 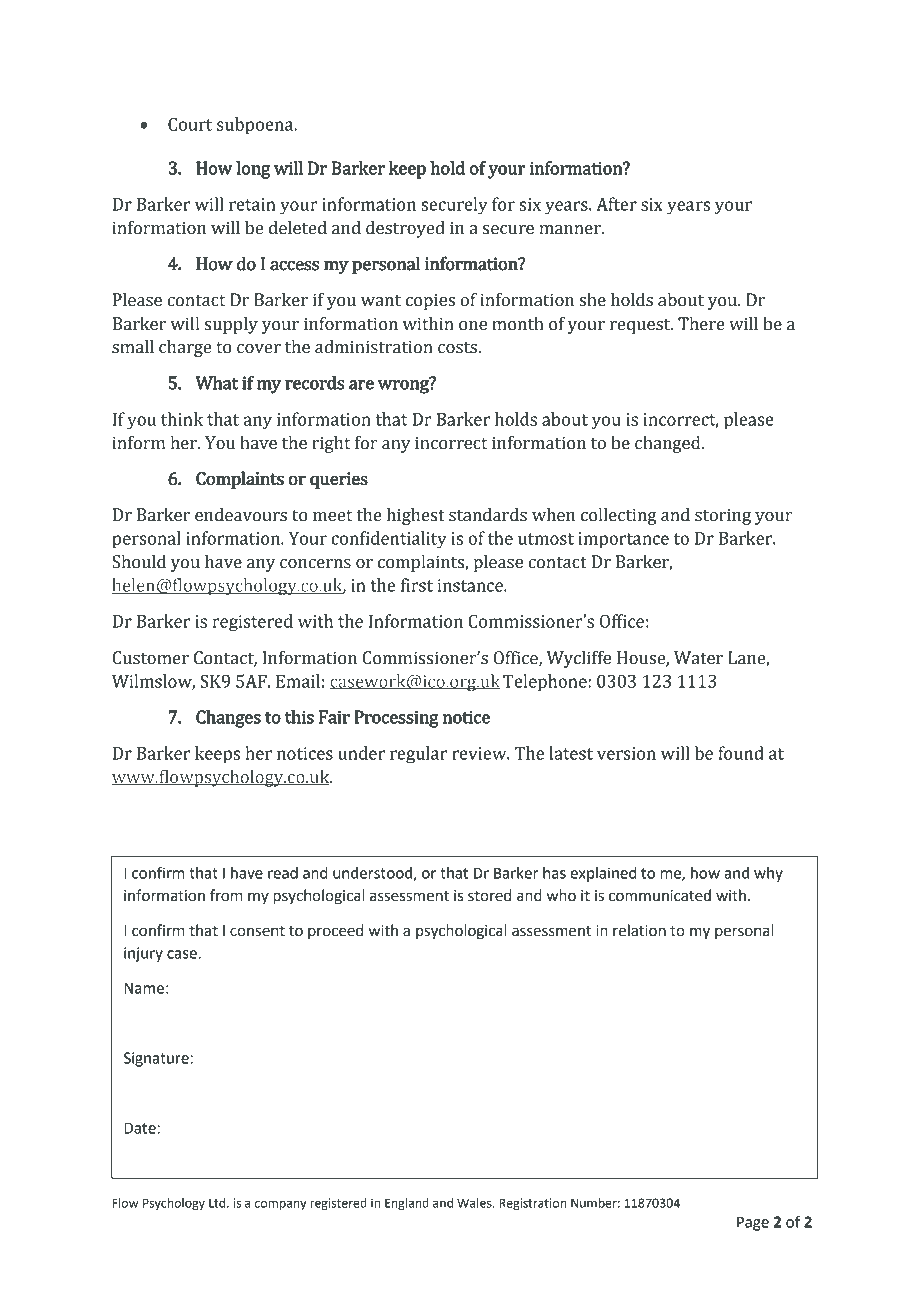 What do you see at coordinates (218, 1203) in the document?
I see `Ltd` at bounding box center [218, 1203].
